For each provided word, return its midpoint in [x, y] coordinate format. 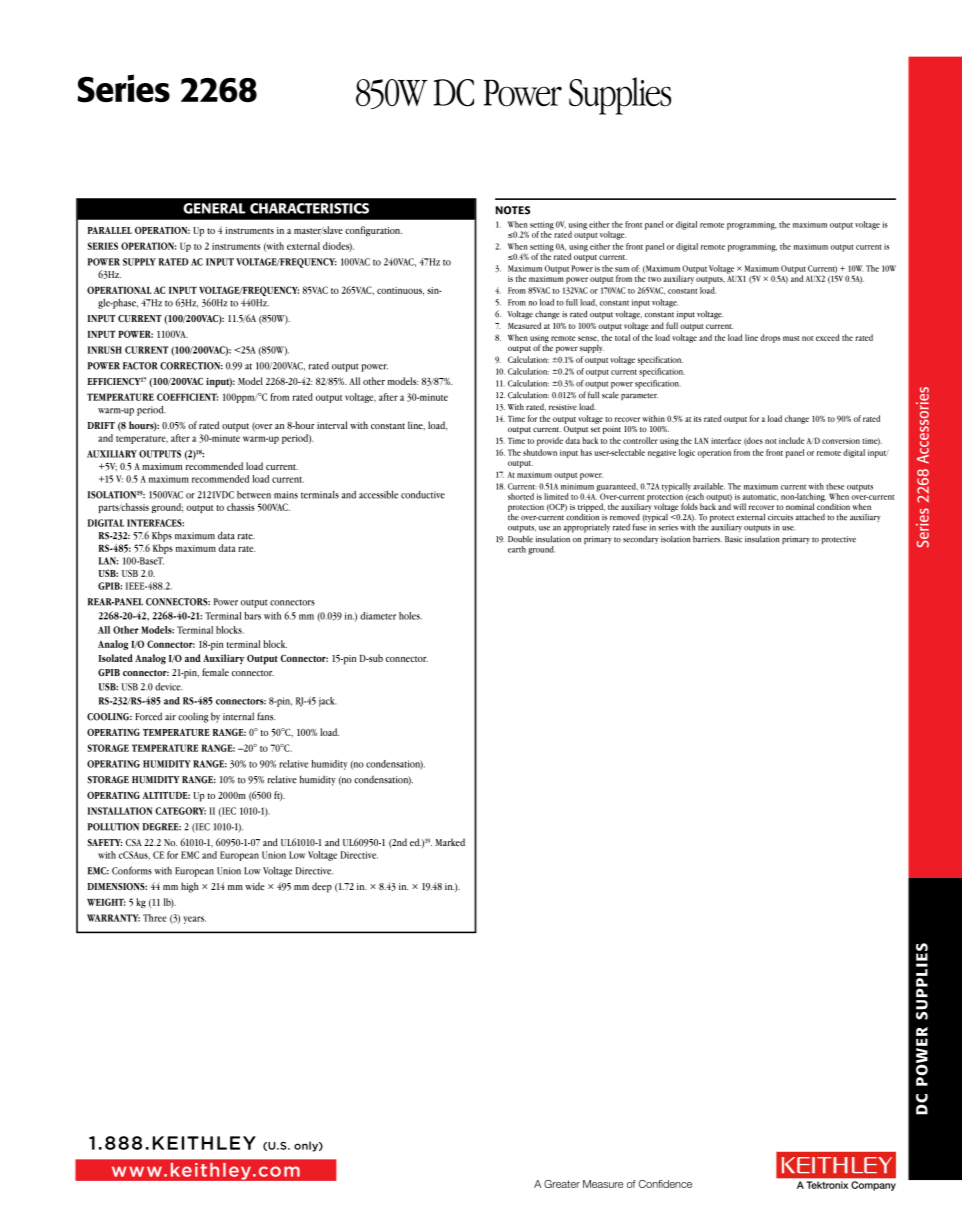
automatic [760, 497]
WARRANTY [113, 918]
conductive [423, 495]
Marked [450, 842]
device [169, 687]
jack [328, 702]
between [254, 495]
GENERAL [214, 208]
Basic [733, 539]
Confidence [665, 1184]
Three [155, 918]
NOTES [513, 210]
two [654, 279]
